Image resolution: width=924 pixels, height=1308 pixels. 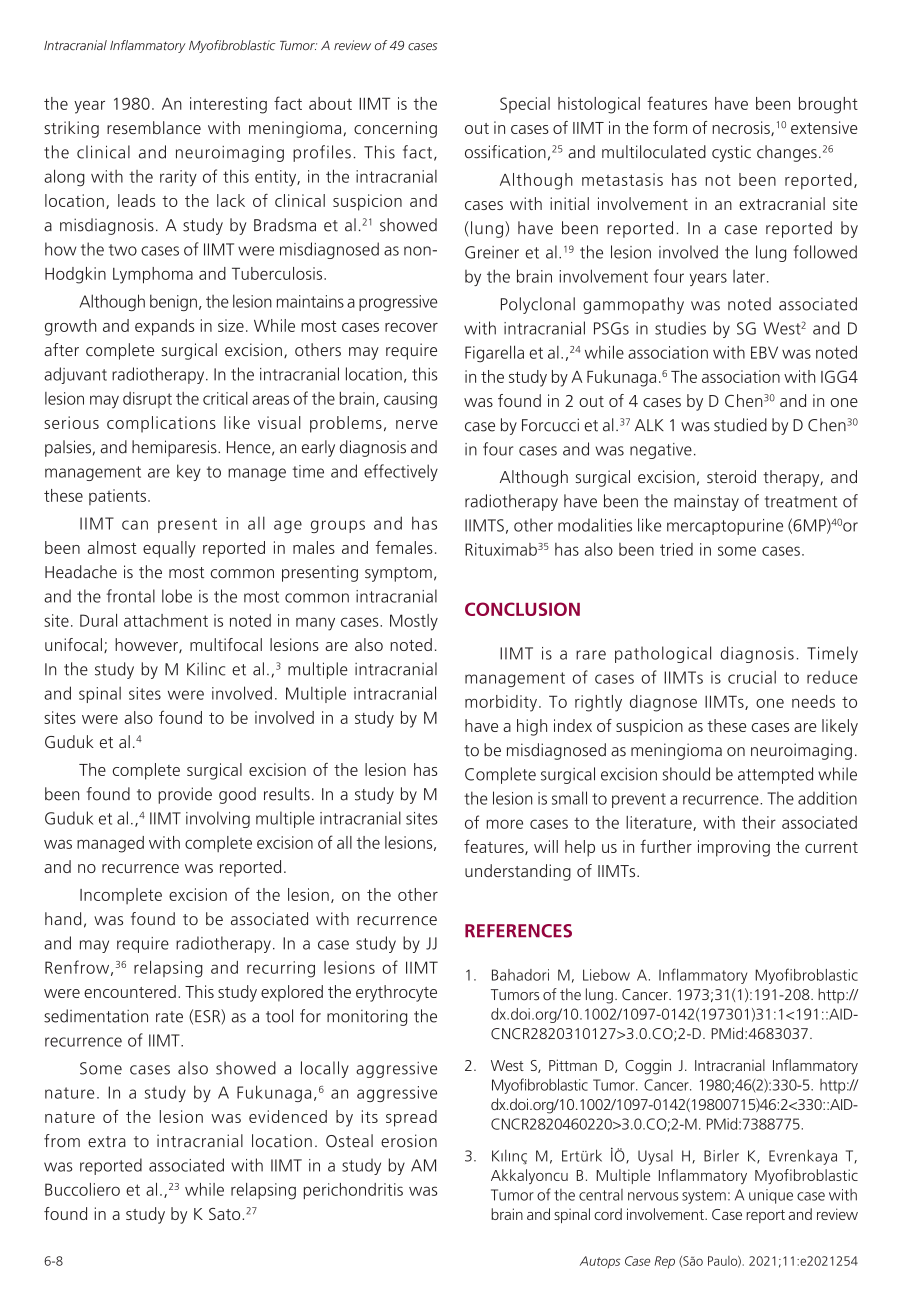 What do you see at coordinates (731, 153) in the document?
I see `cystic` at bounding box center [731, 153].
